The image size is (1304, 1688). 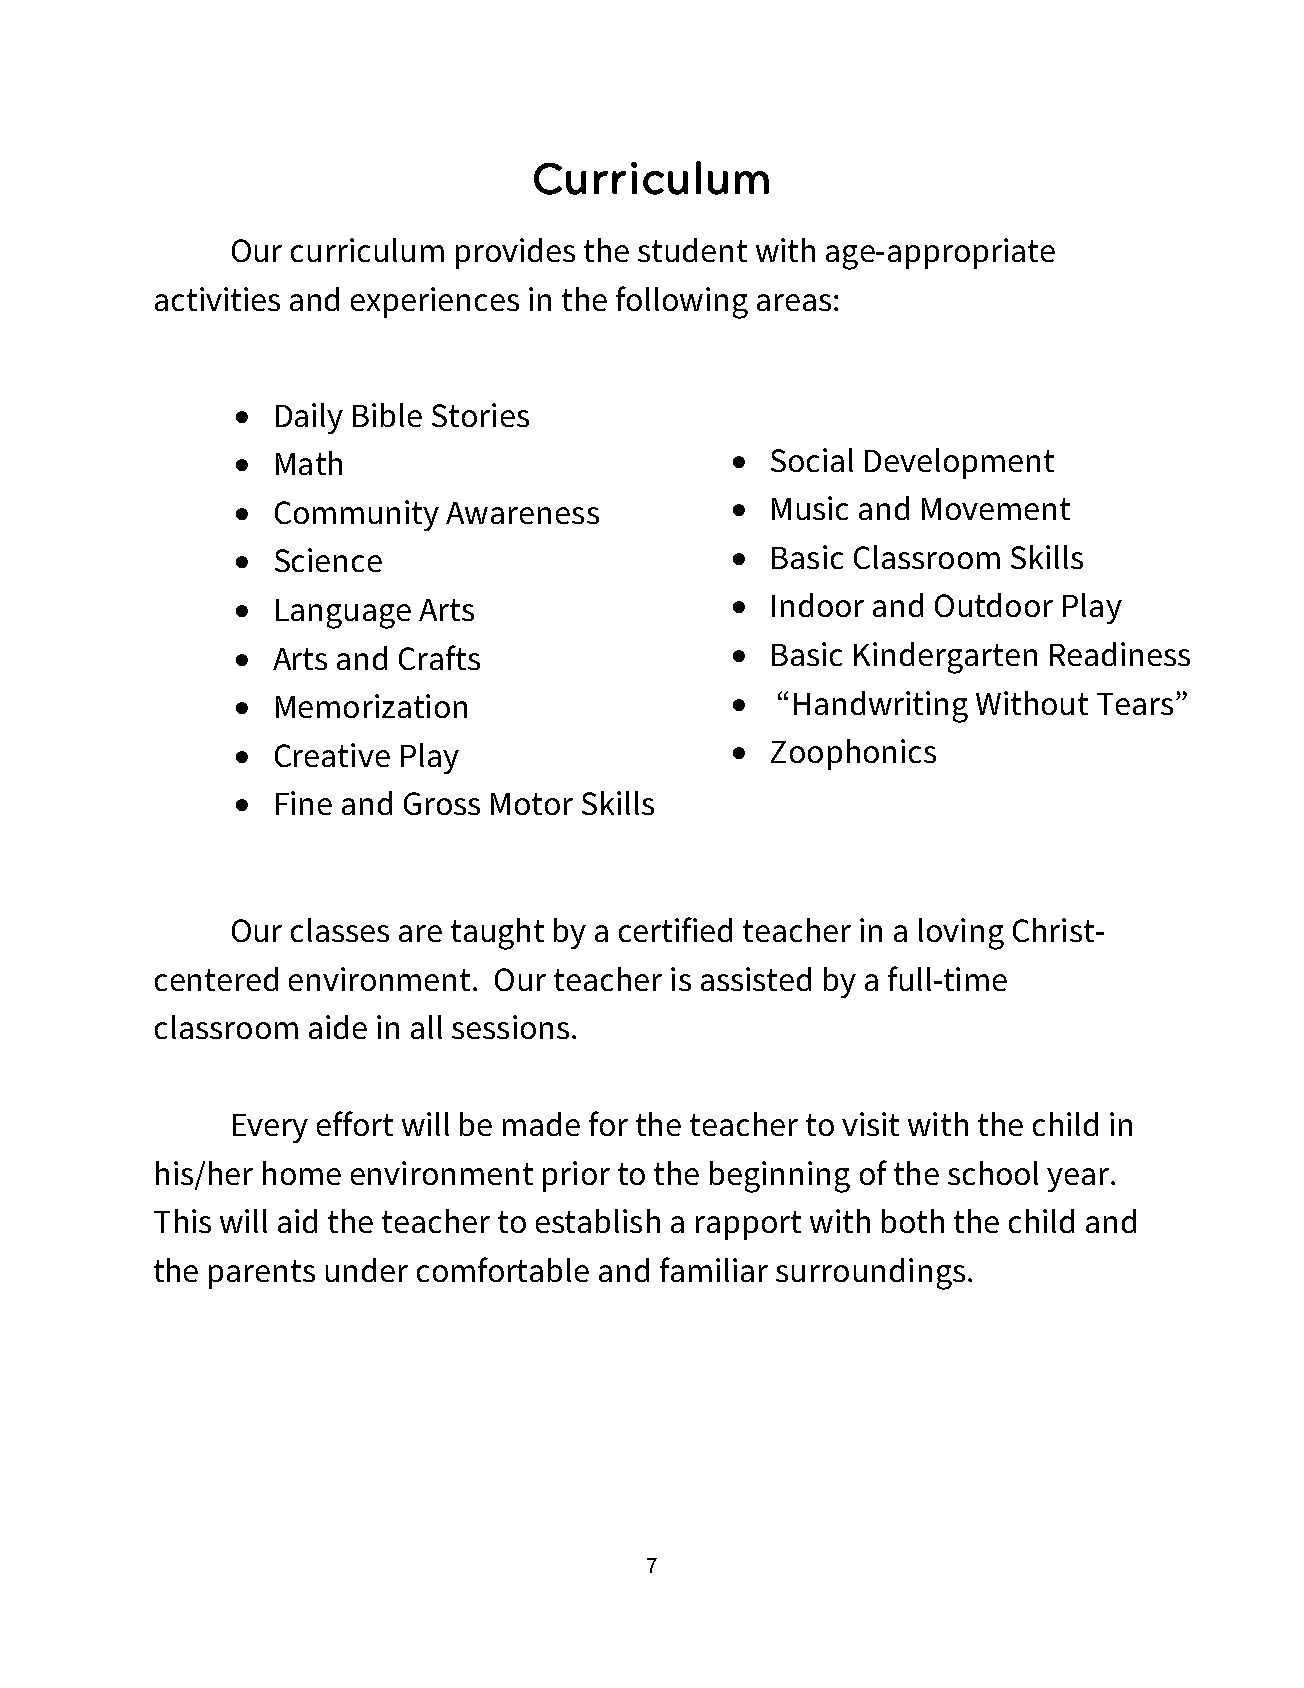 I want to click on activities, so click(x=217, y=299).
